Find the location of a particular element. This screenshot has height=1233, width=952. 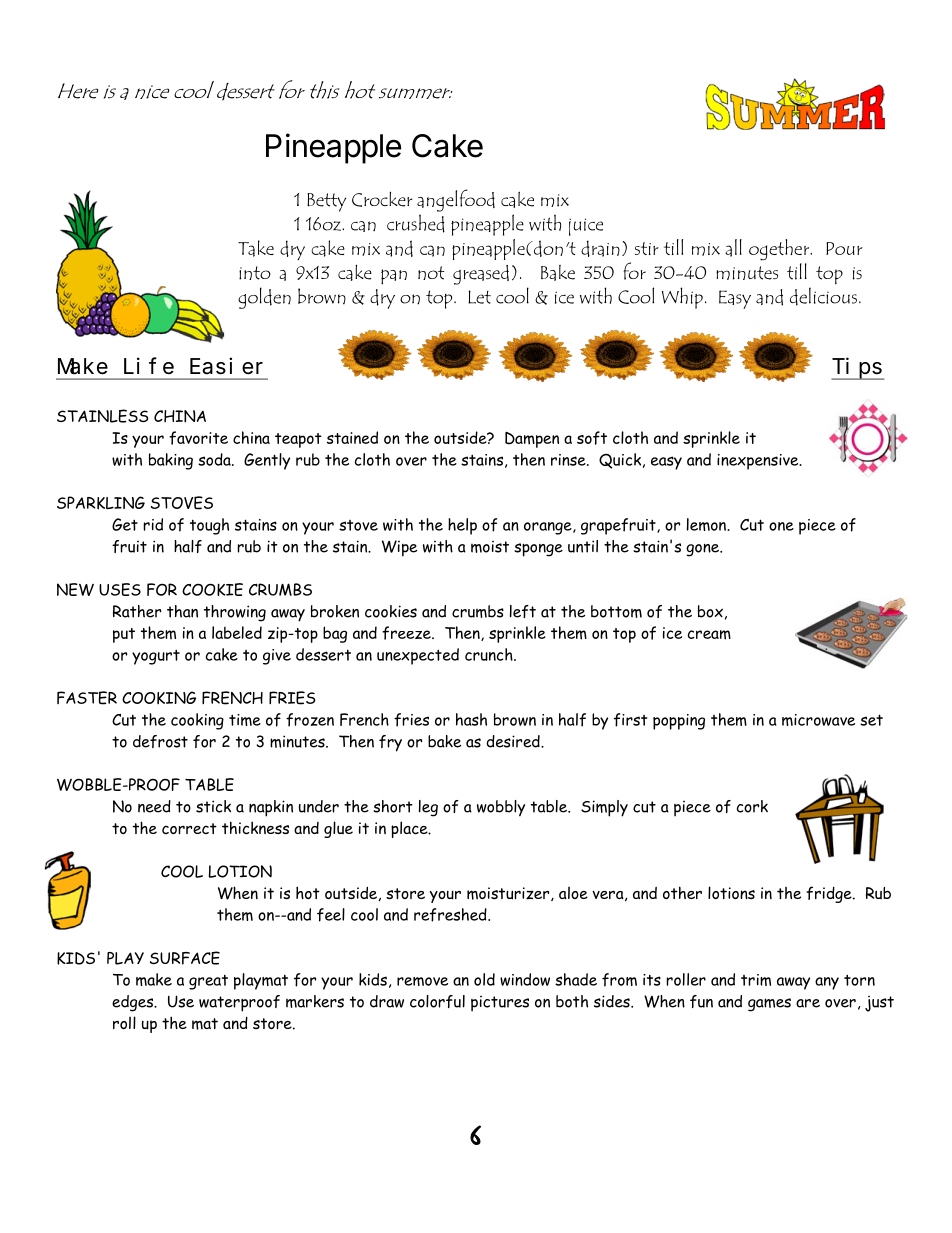

all is located at coordinates (733, 248).
